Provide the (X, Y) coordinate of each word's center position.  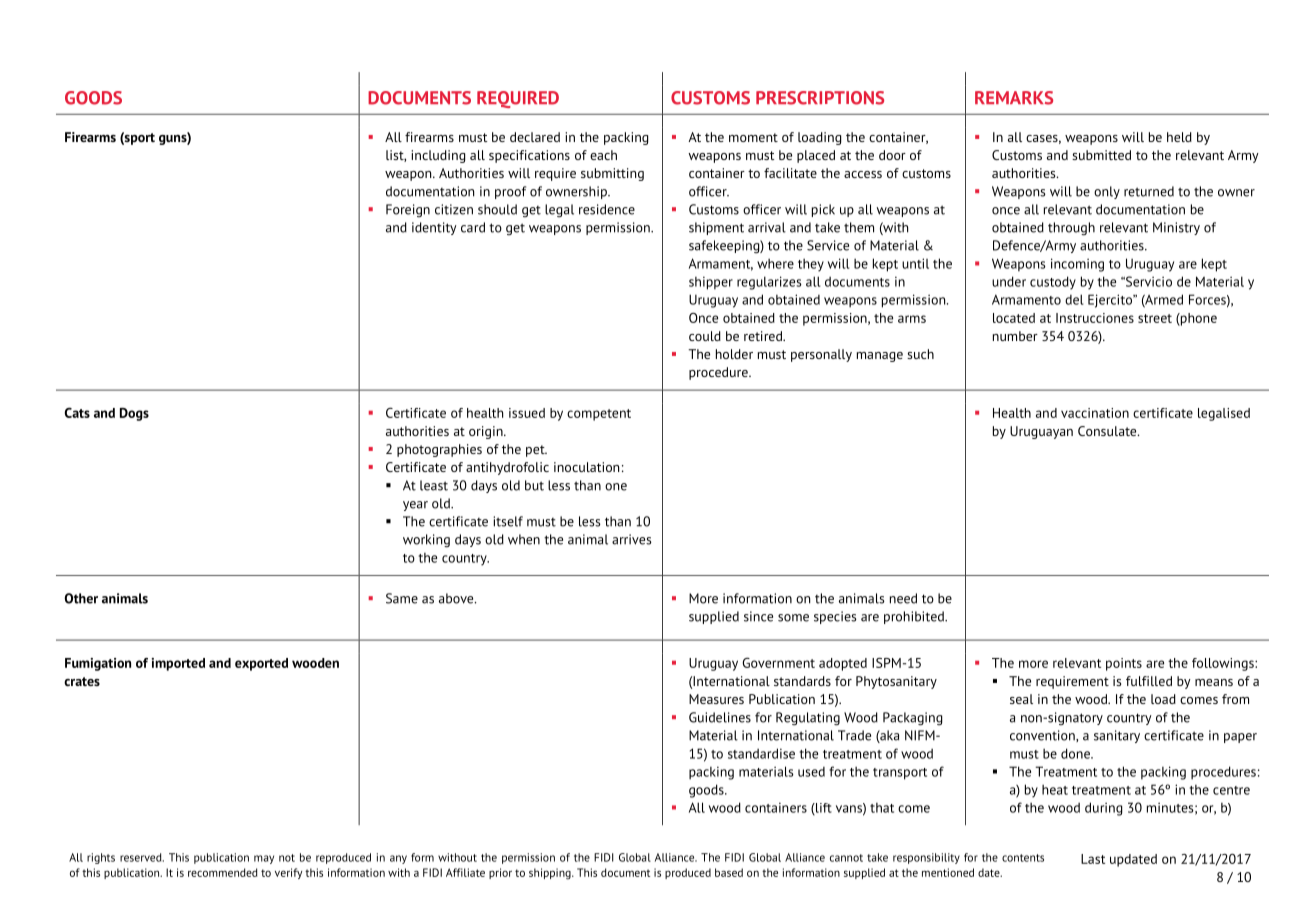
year (415, 506)
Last (1093, 859)
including (438, 156)
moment (753, 137)
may (264, 859)
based (729, 872)
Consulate (1108, 431)
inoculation (586, 467)
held (1179, 137)
